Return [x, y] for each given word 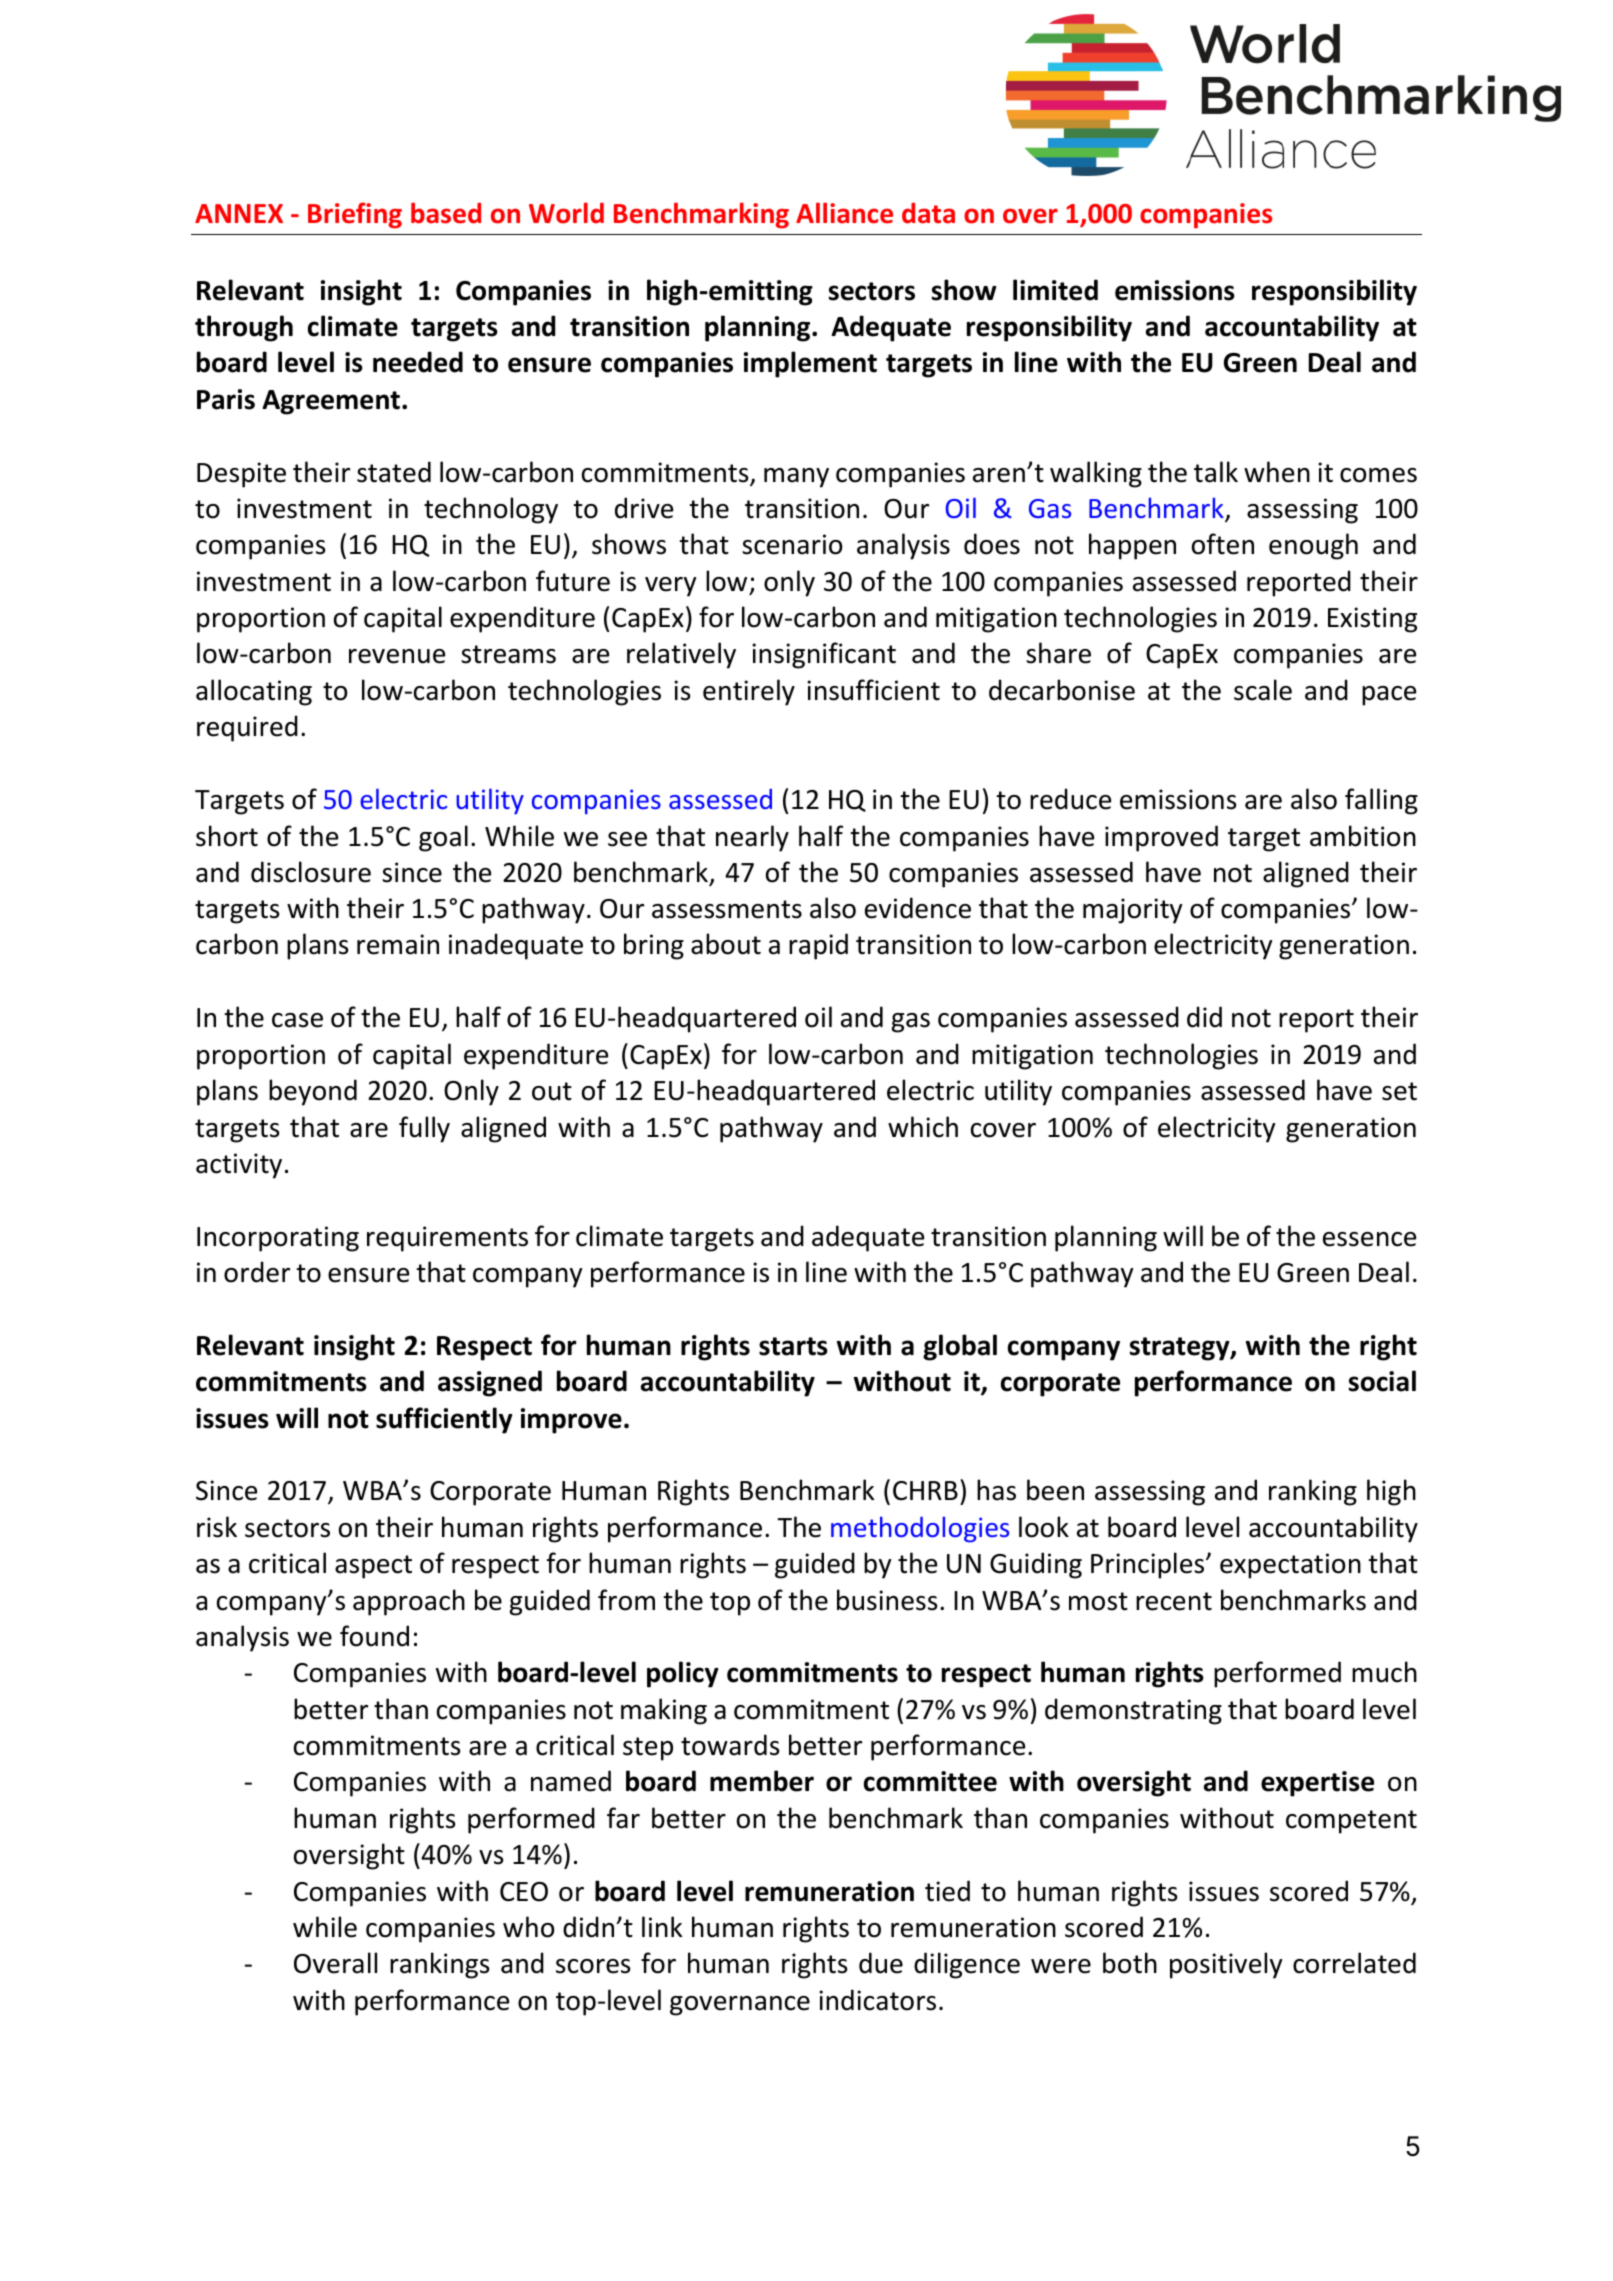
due [881, 1963]
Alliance [844, 213]
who [528, 1927]
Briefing [355, 215]
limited [1055, 290]
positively [1226, 1965]
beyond [313, 1092]
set [1399, 1091]
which [923, 1127]
